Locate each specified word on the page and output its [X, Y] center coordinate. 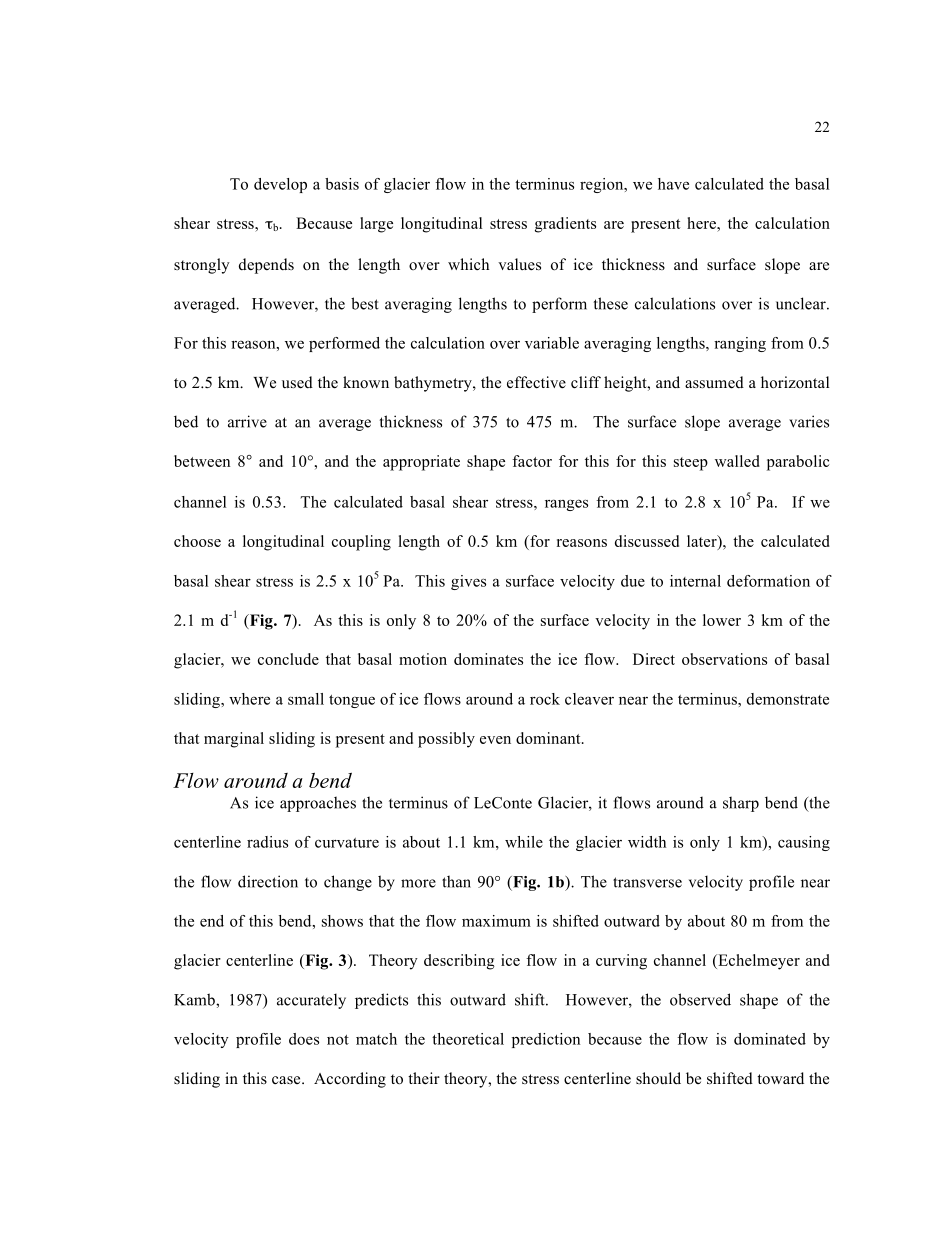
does [304, 1039]
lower [722, 620]
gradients [565, 225]
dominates [488, 659]
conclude [288, 659]
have [673, 184]
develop [280, 185]
